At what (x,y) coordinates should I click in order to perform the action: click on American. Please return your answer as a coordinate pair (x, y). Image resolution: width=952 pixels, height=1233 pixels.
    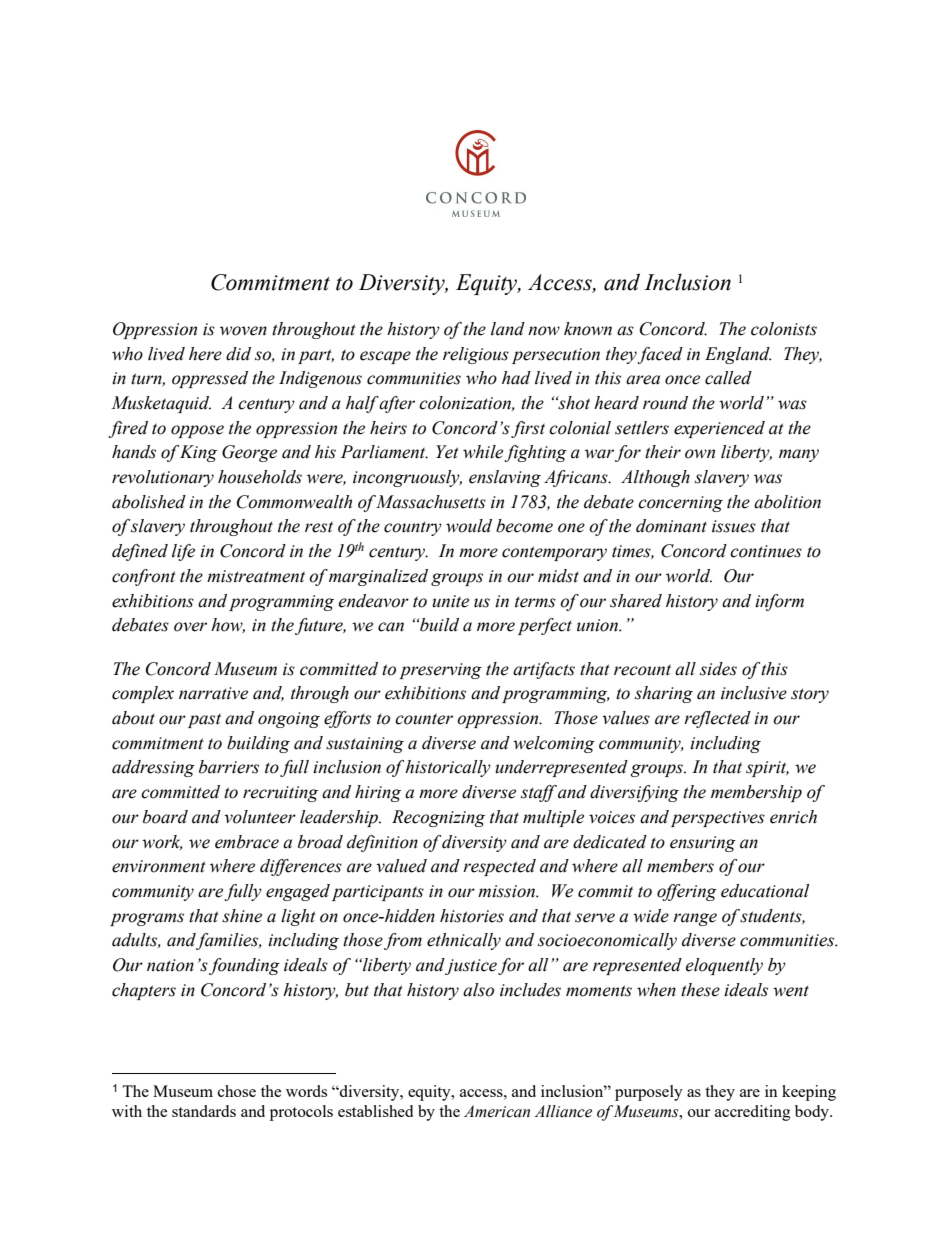
    Looking at the image, I should click on (497, 1111).
